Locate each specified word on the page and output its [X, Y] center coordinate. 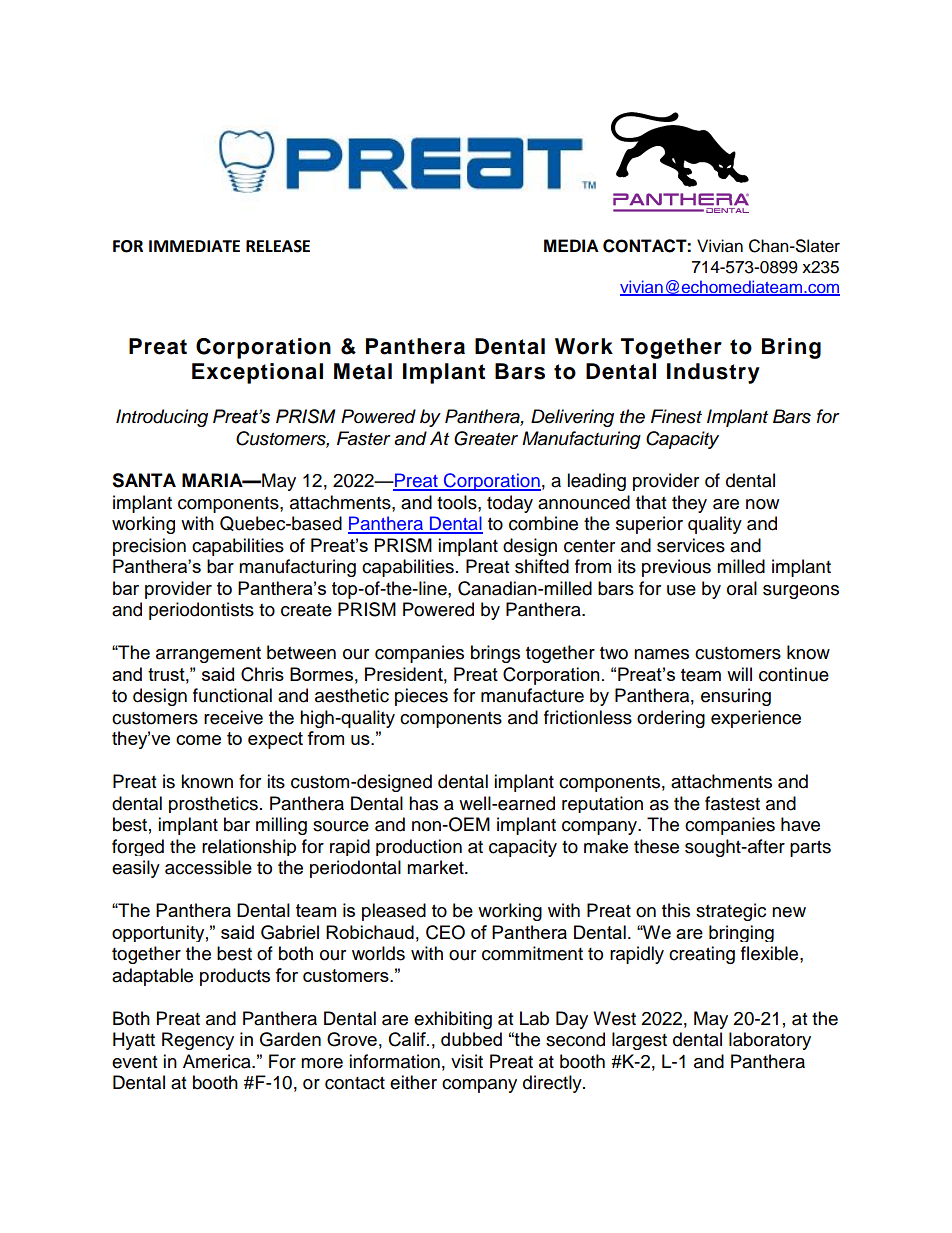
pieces [421, 697]
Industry [713, 373]
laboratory [770, 1041]
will [739, 674]
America [218, 1061]
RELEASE [278, 246]
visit [467, 1061]
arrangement [208, 655]
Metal [363, 371]
